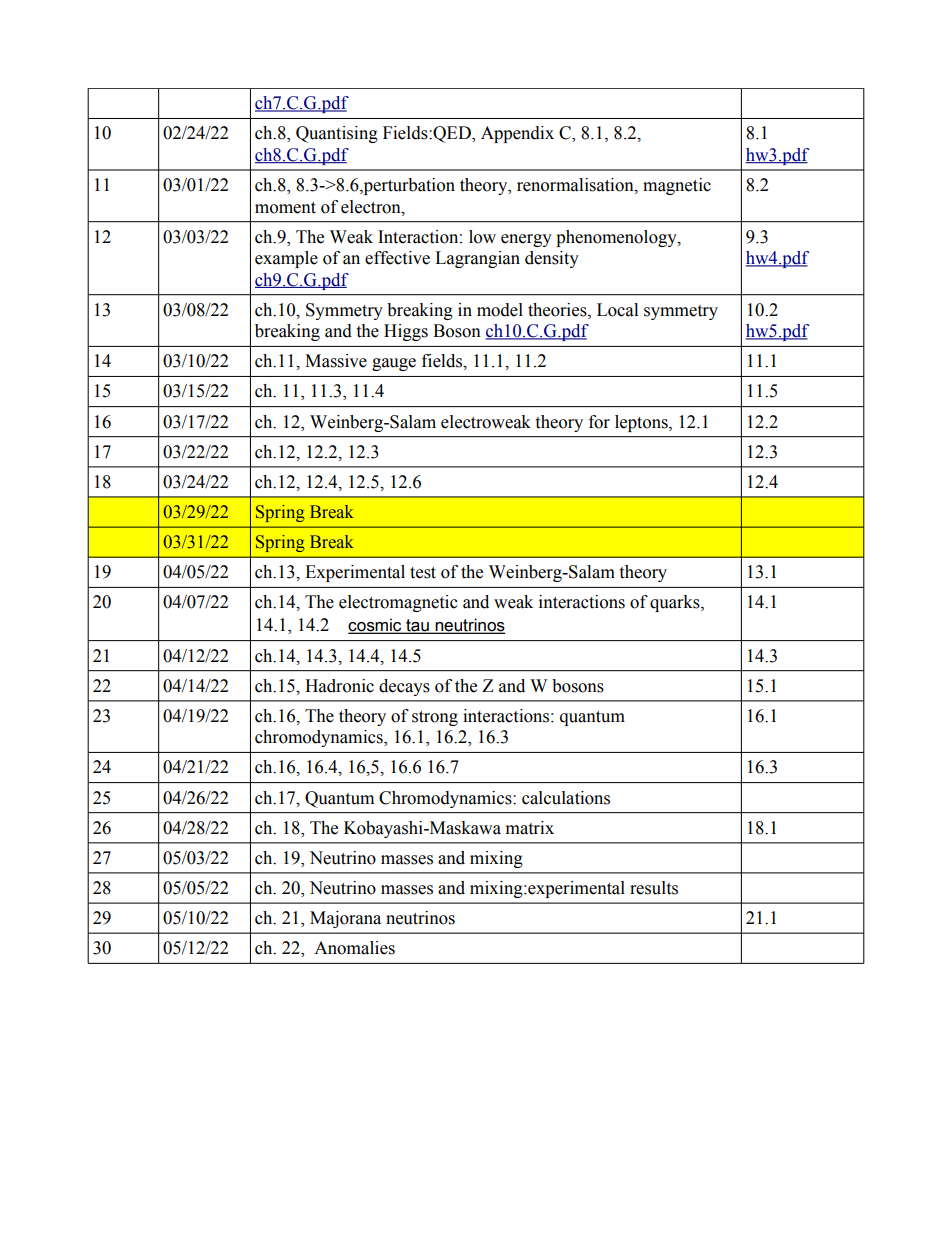 Image resolution: width=952 pixels, height=1233 pixels. I want to click on Appendix, so click(517, 134).
